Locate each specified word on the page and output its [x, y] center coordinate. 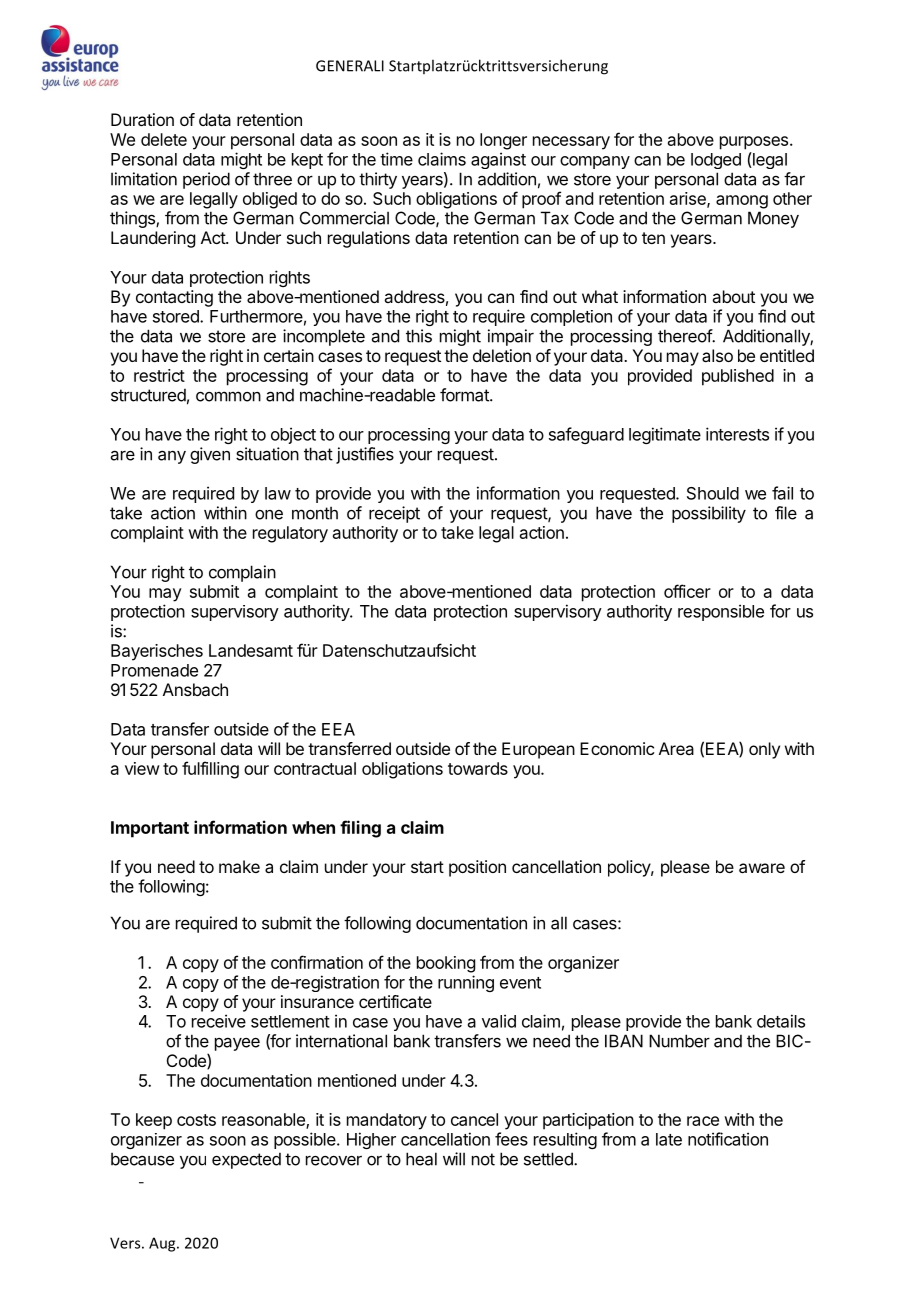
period [206, 180]
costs [196, 1120]
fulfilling [210, 770]
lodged [716, 161]
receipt [394, 514]
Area [676, 748]
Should [713, 493]
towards [478, 768]
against [498, 160]
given [210, 455]
